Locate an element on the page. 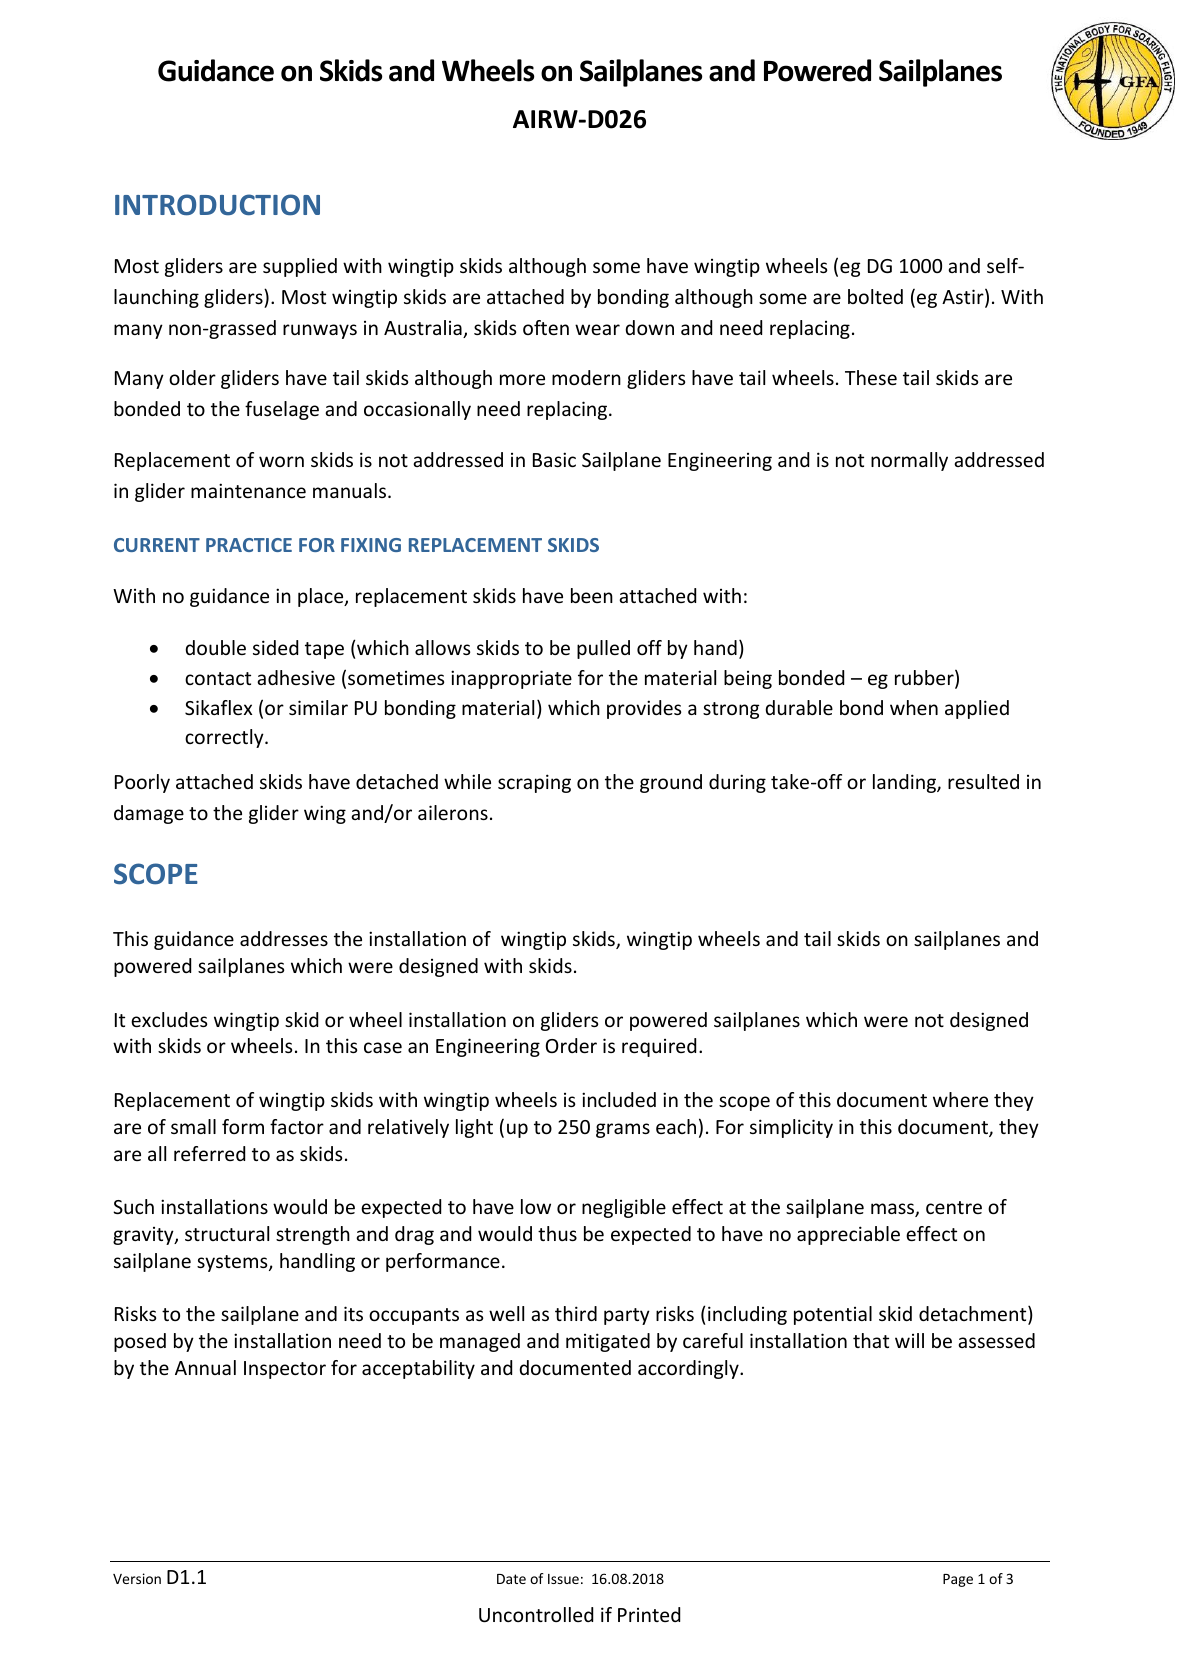 This document has width=1188, height=1680. Version is located at coordinates (137, 1578).
